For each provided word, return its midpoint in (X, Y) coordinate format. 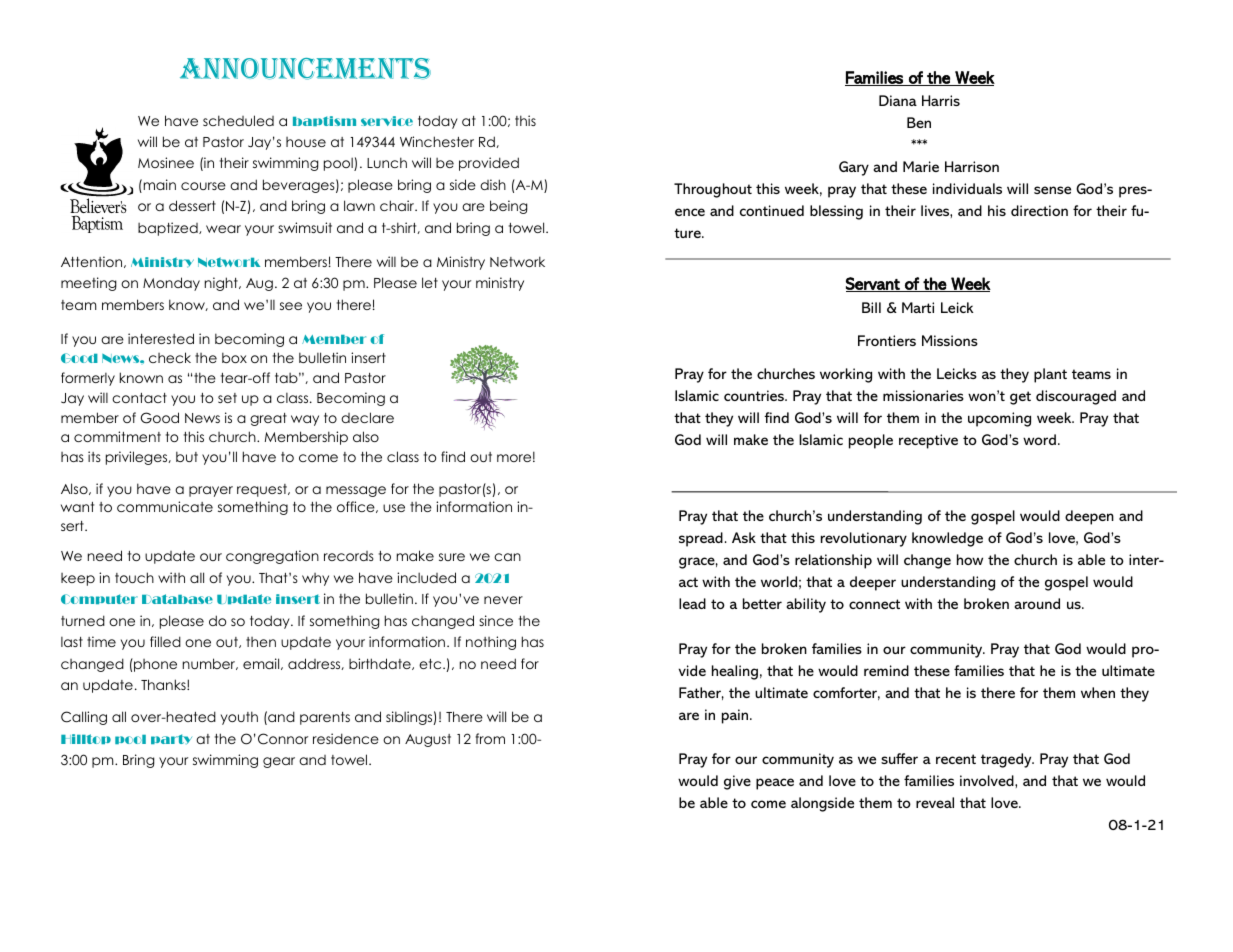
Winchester (437, 141)
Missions (950, 340)
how (970, 559)
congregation (272, 557)
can (507, 557)
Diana (898, 100)
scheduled (238, 120)
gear (279, 762)
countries (755, 395)
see (291, 306)
